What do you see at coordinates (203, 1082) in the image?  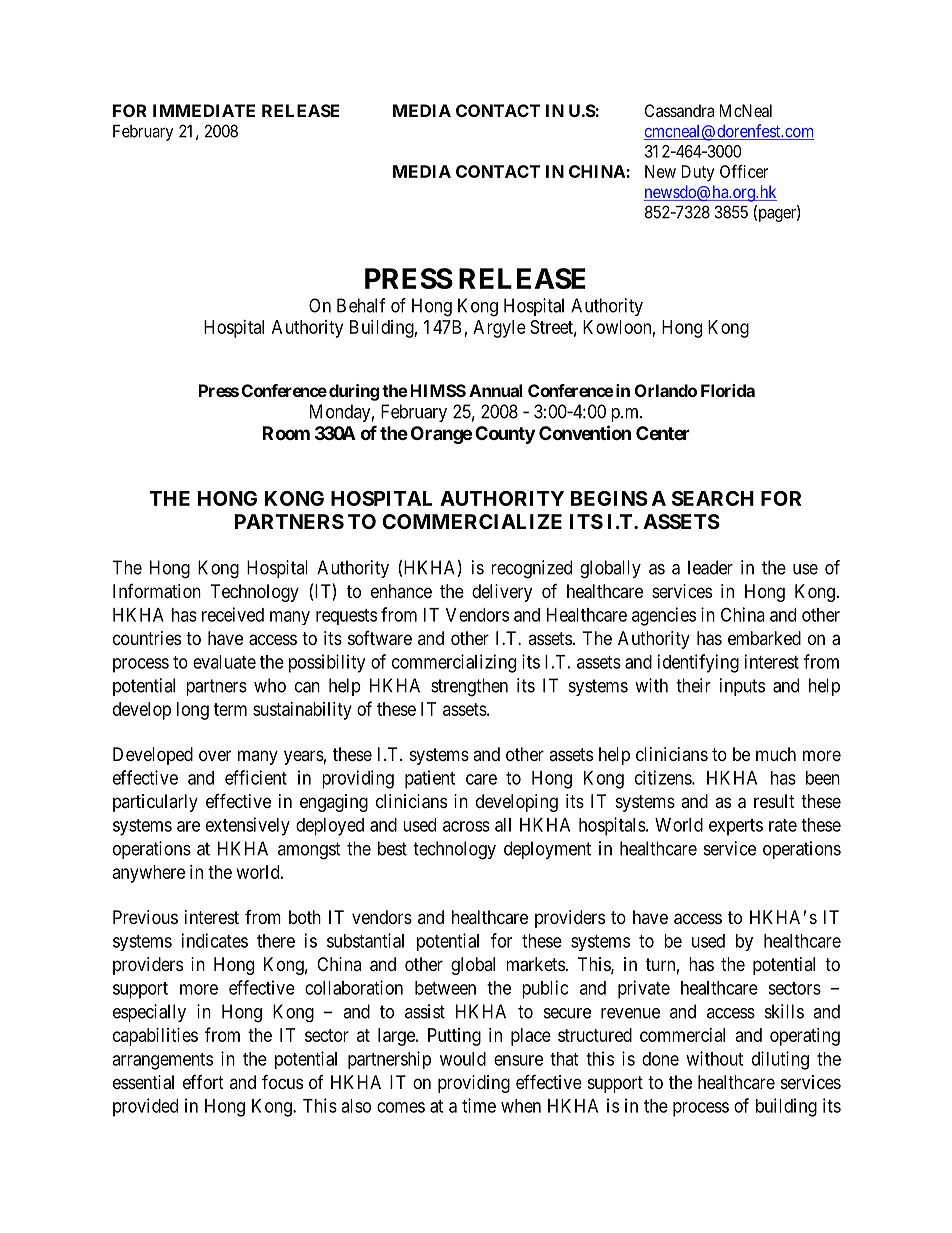 I see `effort` at bounding box center [203, 1082].
